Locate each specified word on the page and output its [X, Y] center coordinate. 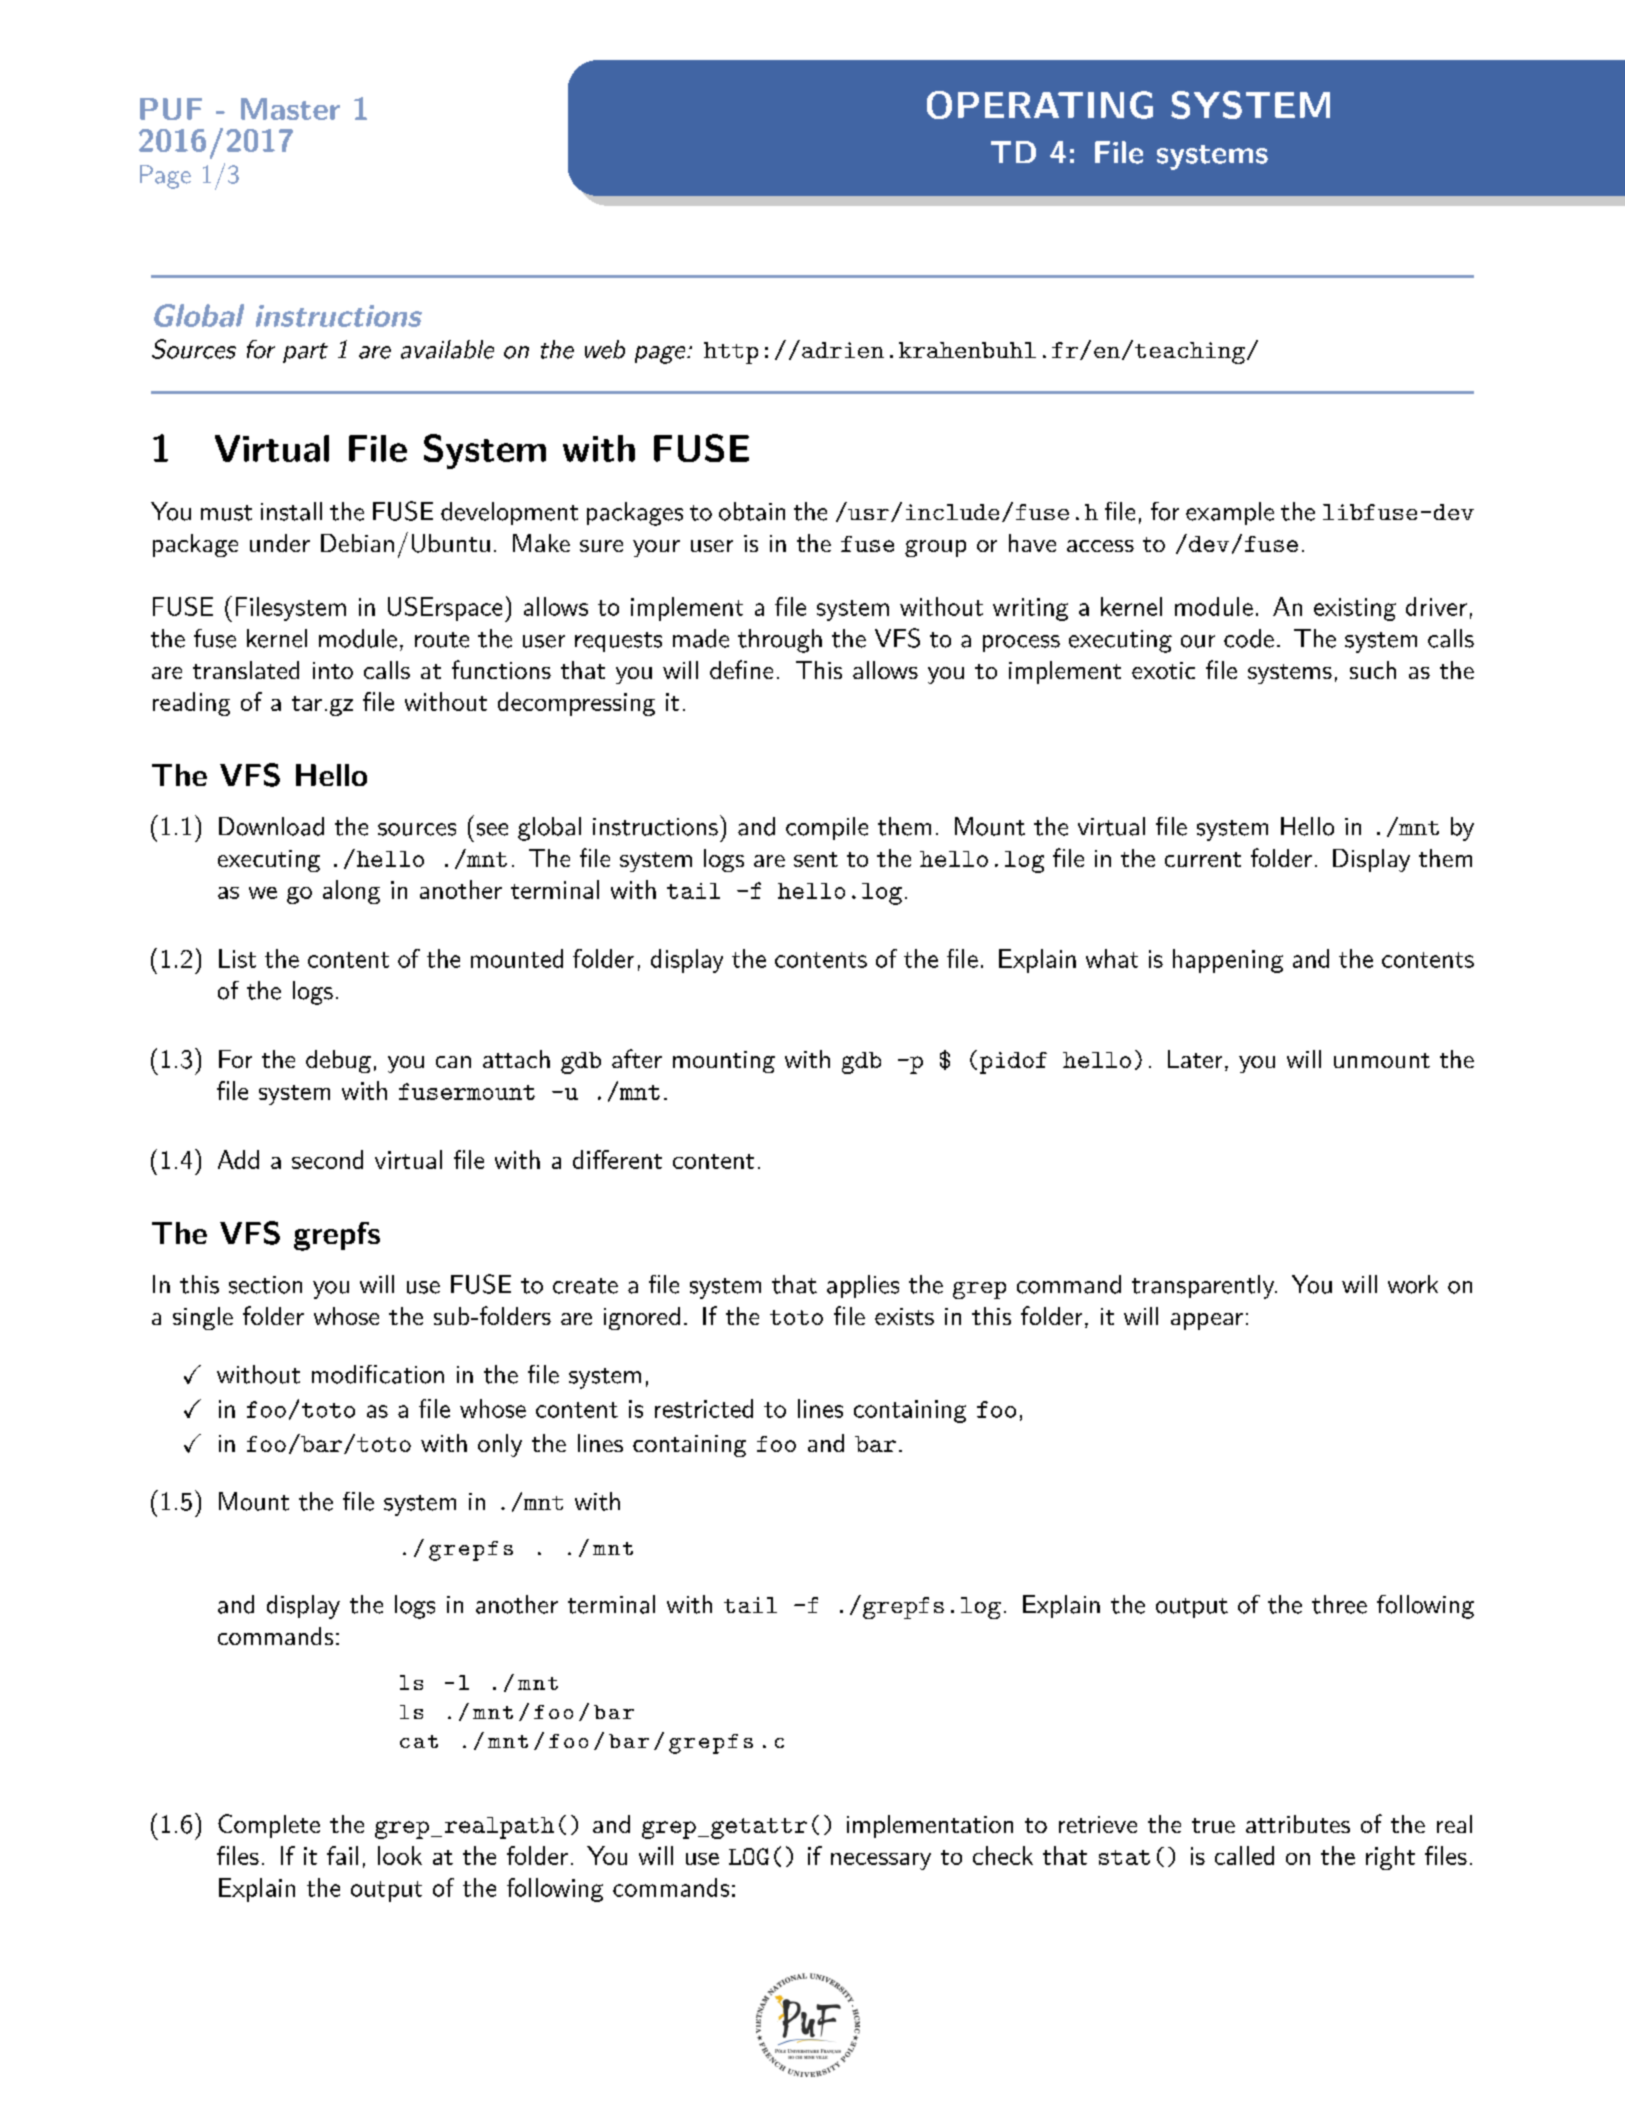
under [280, 543]
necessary [881, 1861]
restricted [704, 1408]
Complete [269, 1826]
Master [290, 109]
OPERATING [1040, 105]
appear [1207, 1321]
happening [1228, 961]
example [1230, 513]
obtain [752, 511]
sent [816, 859]
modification [378, 1374]
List [237, 958]
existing [1355, 609]
